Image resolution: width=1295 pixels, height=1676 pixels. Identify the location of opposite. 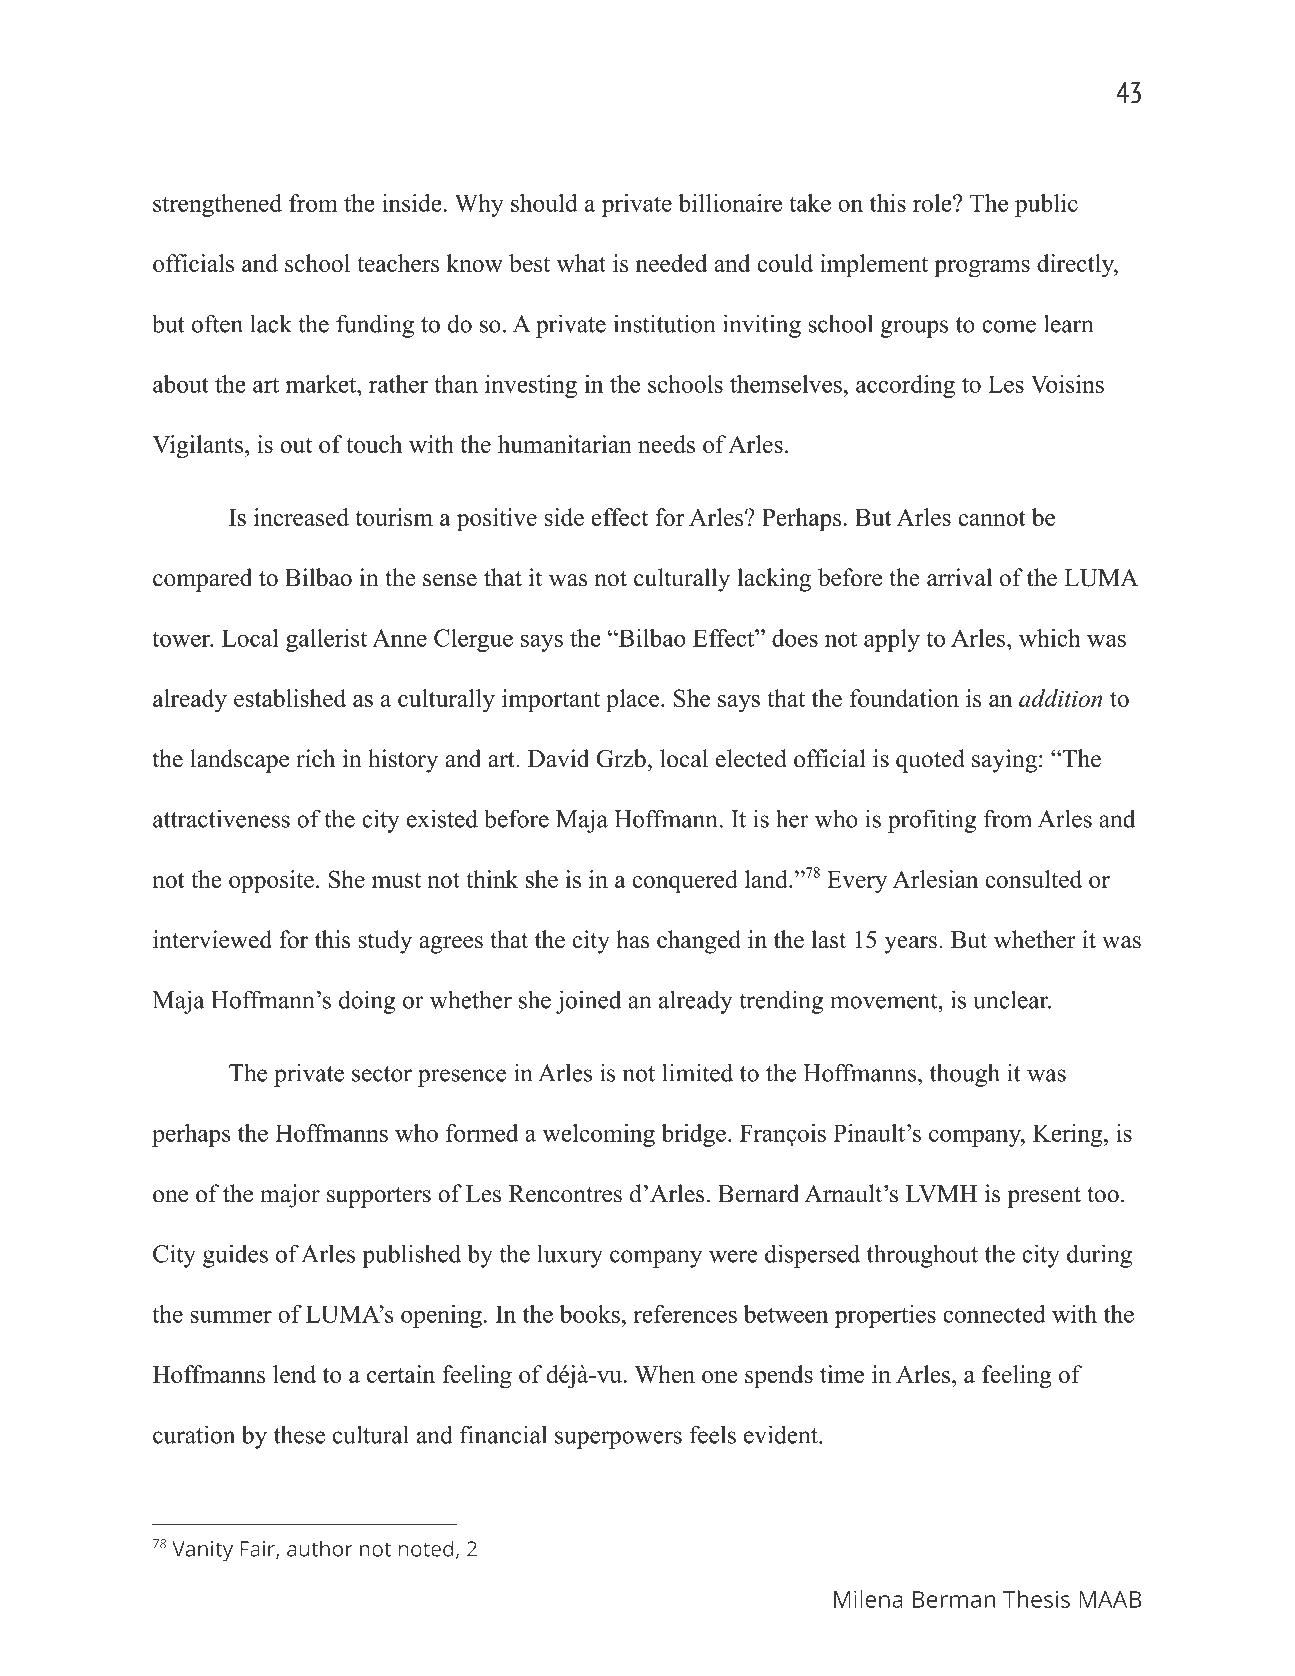
(271, 881).
